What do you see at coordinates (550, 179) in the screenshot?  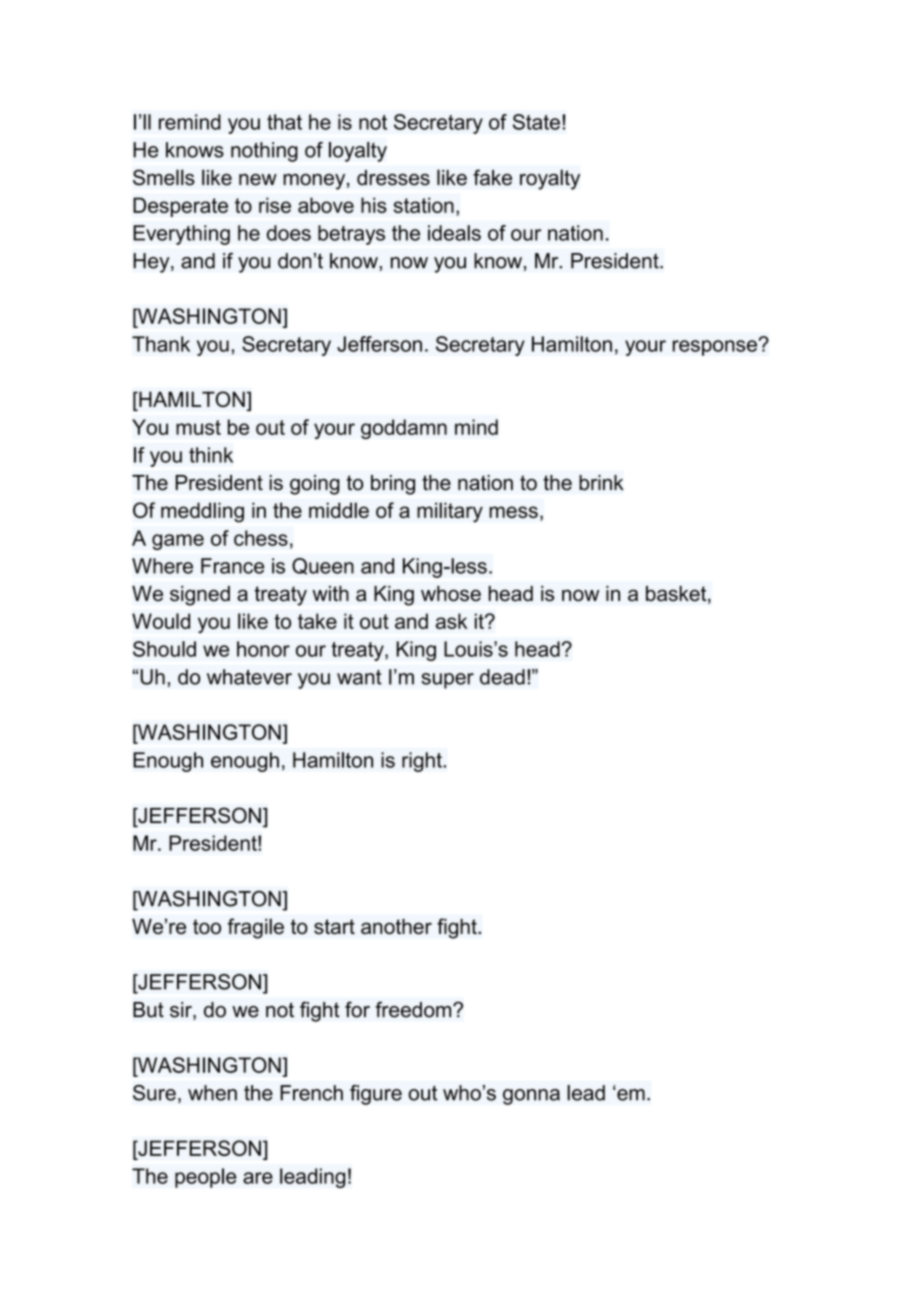 I see `royalty` at bounding box center [550, 179].
